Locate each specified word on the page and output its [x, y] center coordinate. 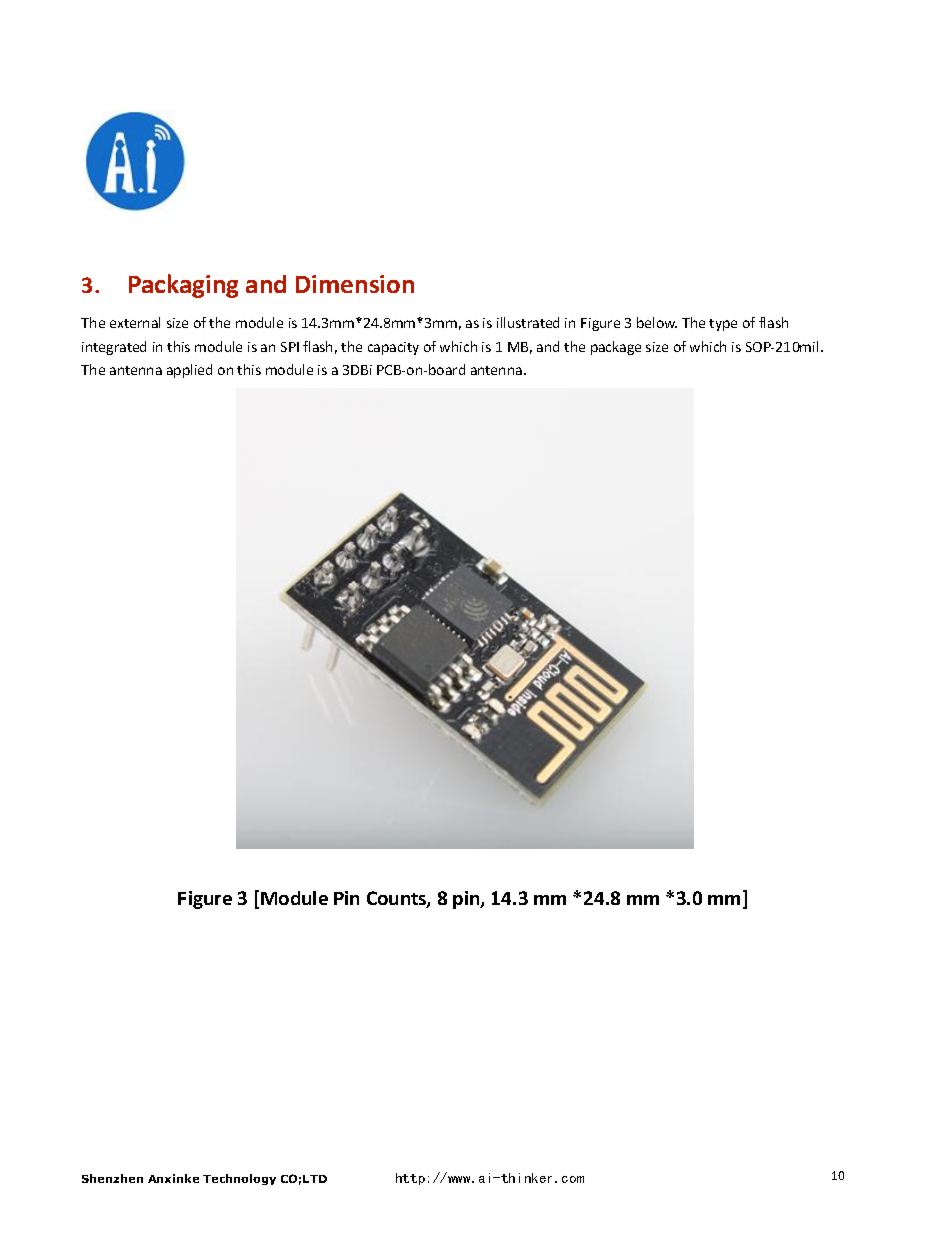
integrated [114, 348]
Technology [239, 1179]
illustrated [528, 322]
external [135, 322]
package [616, 348]
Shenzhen [112, 1178]
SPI [290, 347]
